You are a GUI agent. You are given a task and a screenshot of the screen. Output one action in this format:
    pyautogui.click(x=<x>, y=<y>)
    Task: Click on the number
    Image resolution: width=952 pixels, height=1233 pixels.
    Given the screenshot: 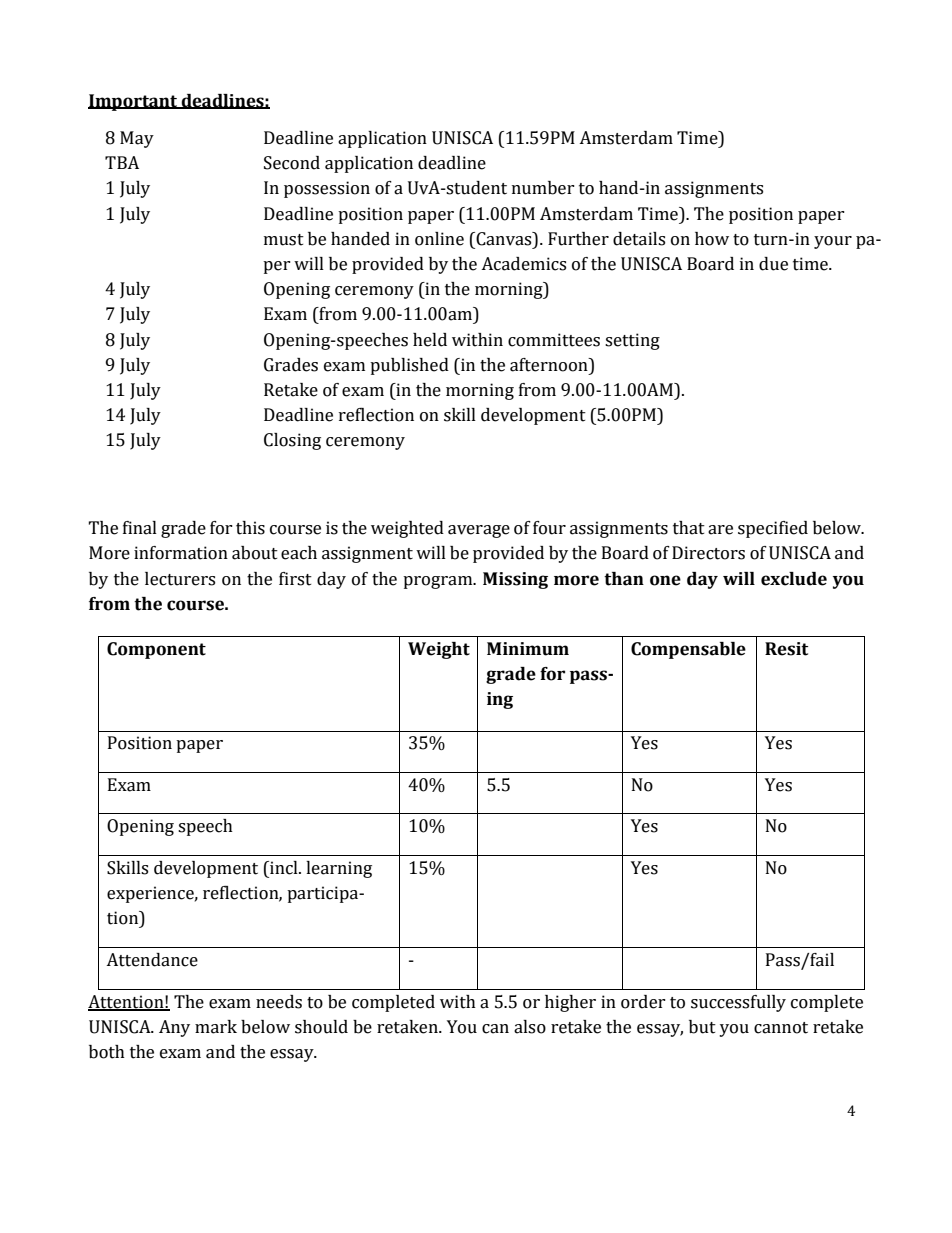 What is the action you would take?
    pyautogui.click(x=543, y=188)
